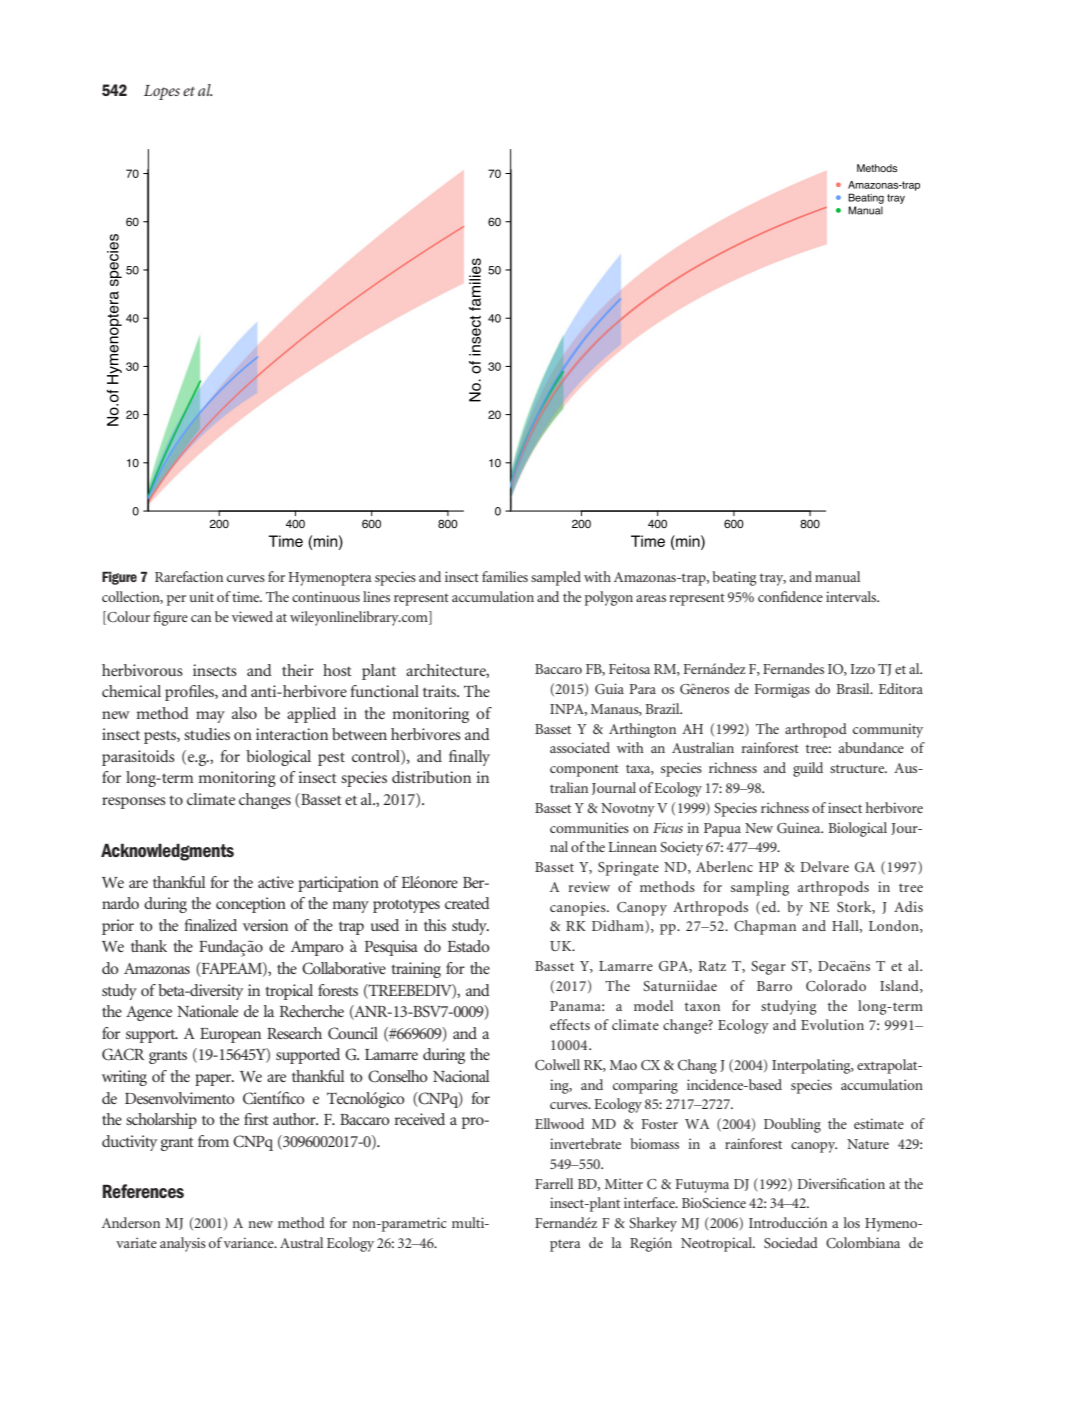 Image resolution: width=1074 pixels, height=1412 pixels. Describe the element at coordinates (854, 688) in the screenshot. I see `Brasil` at that location.
